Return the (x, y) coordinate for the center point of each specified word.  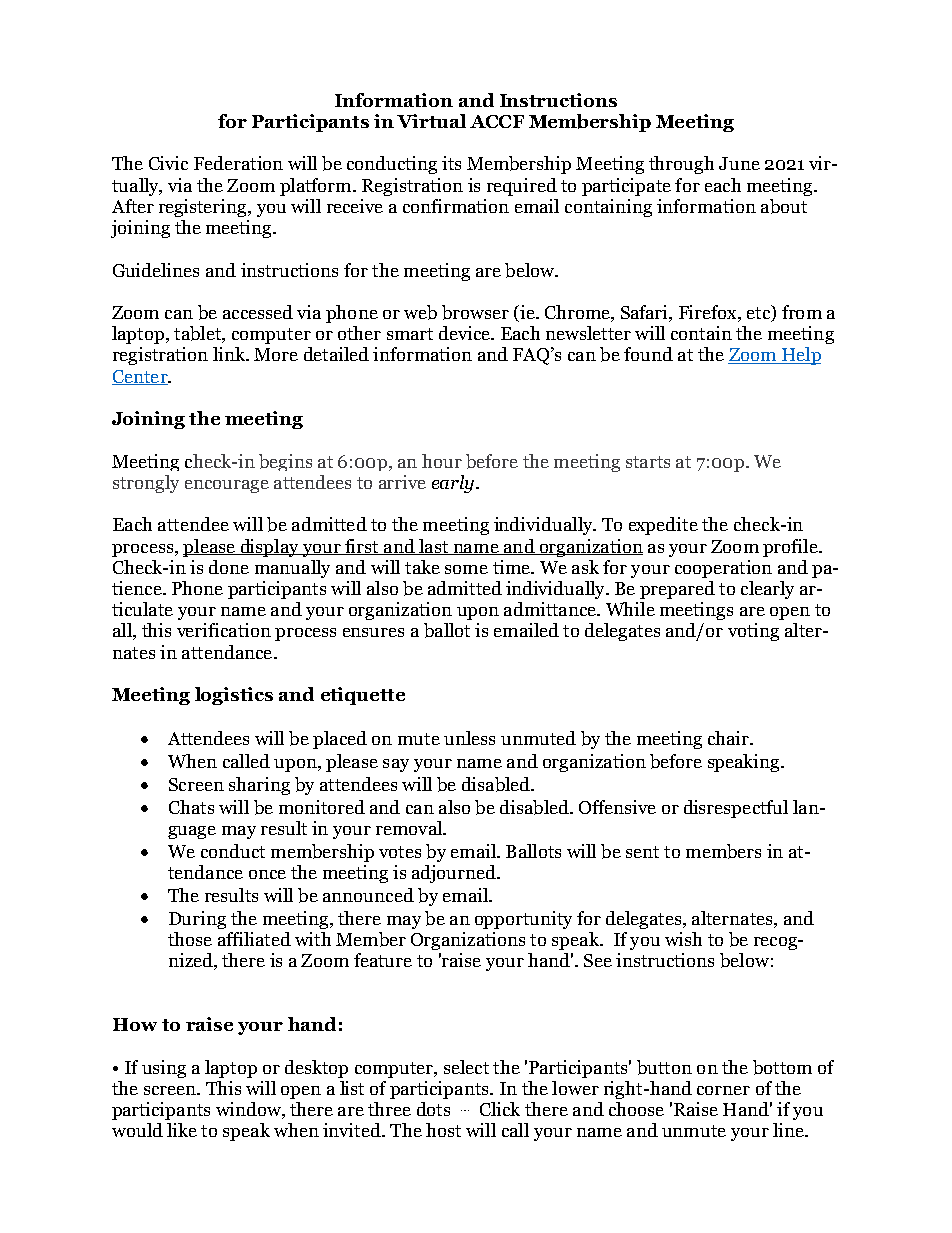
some (466, 569)
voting (753, 632)
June (739, 163)
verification (224, 630)
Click (500, 1109)
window (249, 1110)
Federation (238, 163)
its (451, 163)
